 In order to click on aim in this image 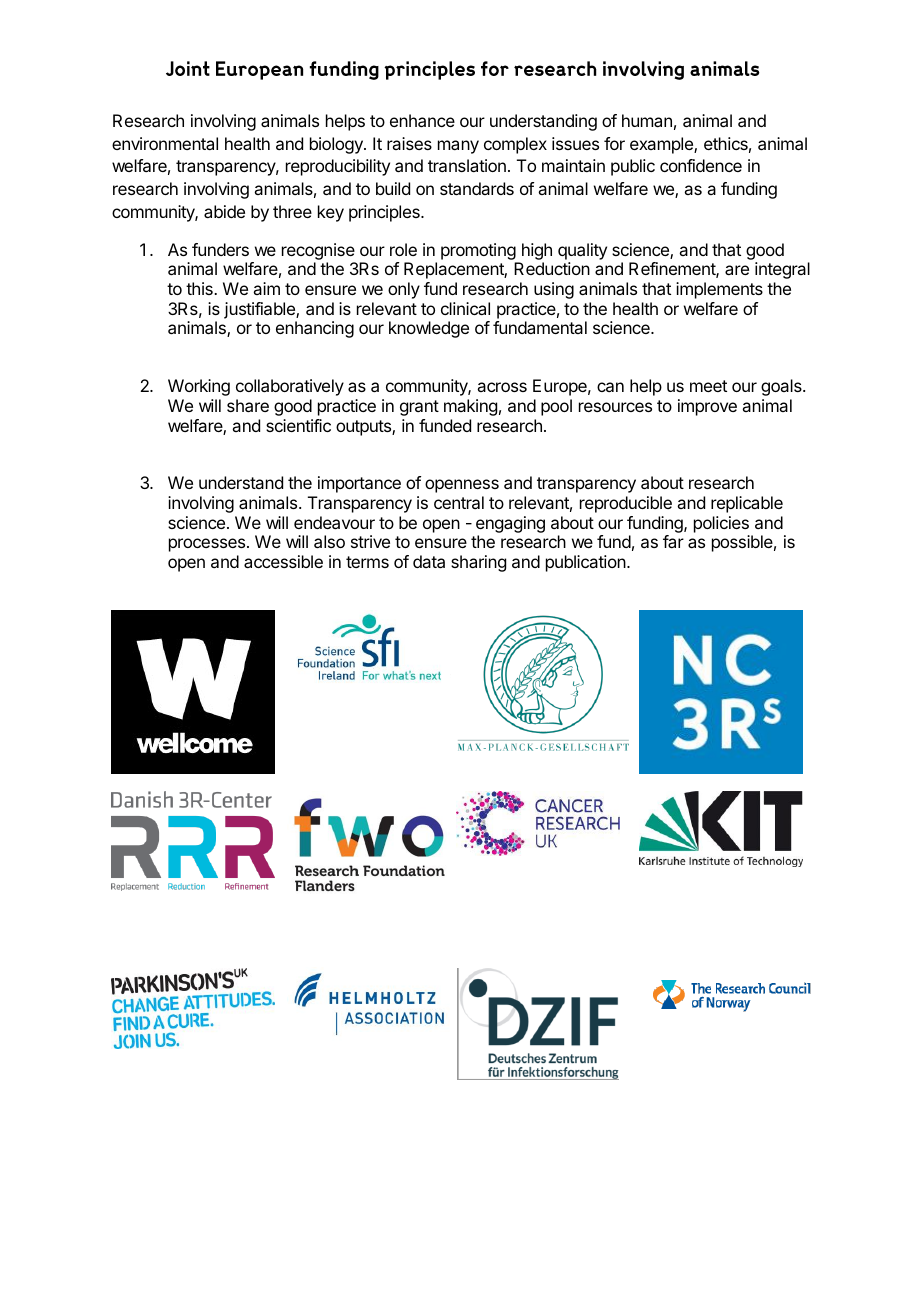, I will do `click(266, 288)`.
